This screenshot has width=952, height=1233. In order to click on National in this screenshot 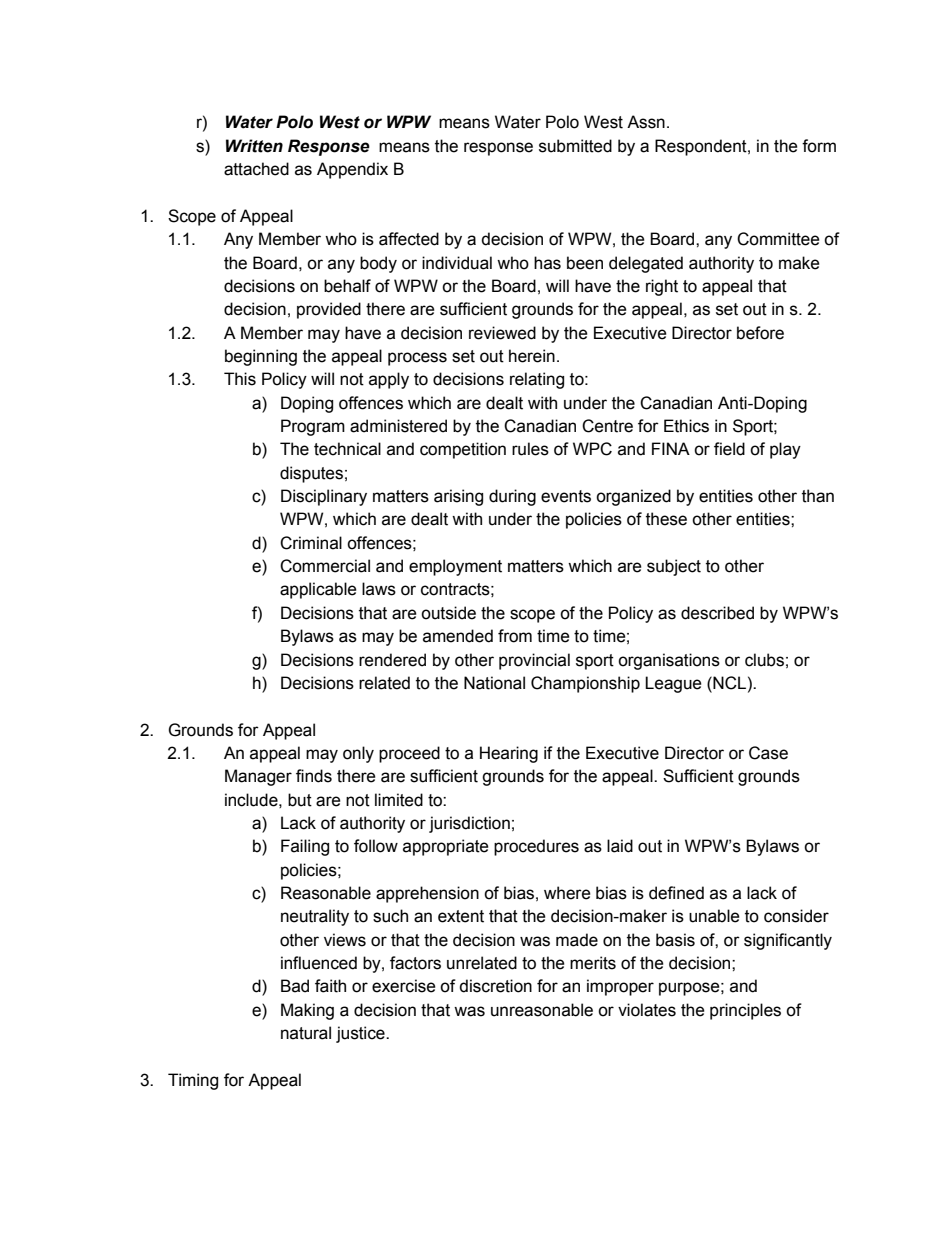, I will do `click(494, 683)`.
